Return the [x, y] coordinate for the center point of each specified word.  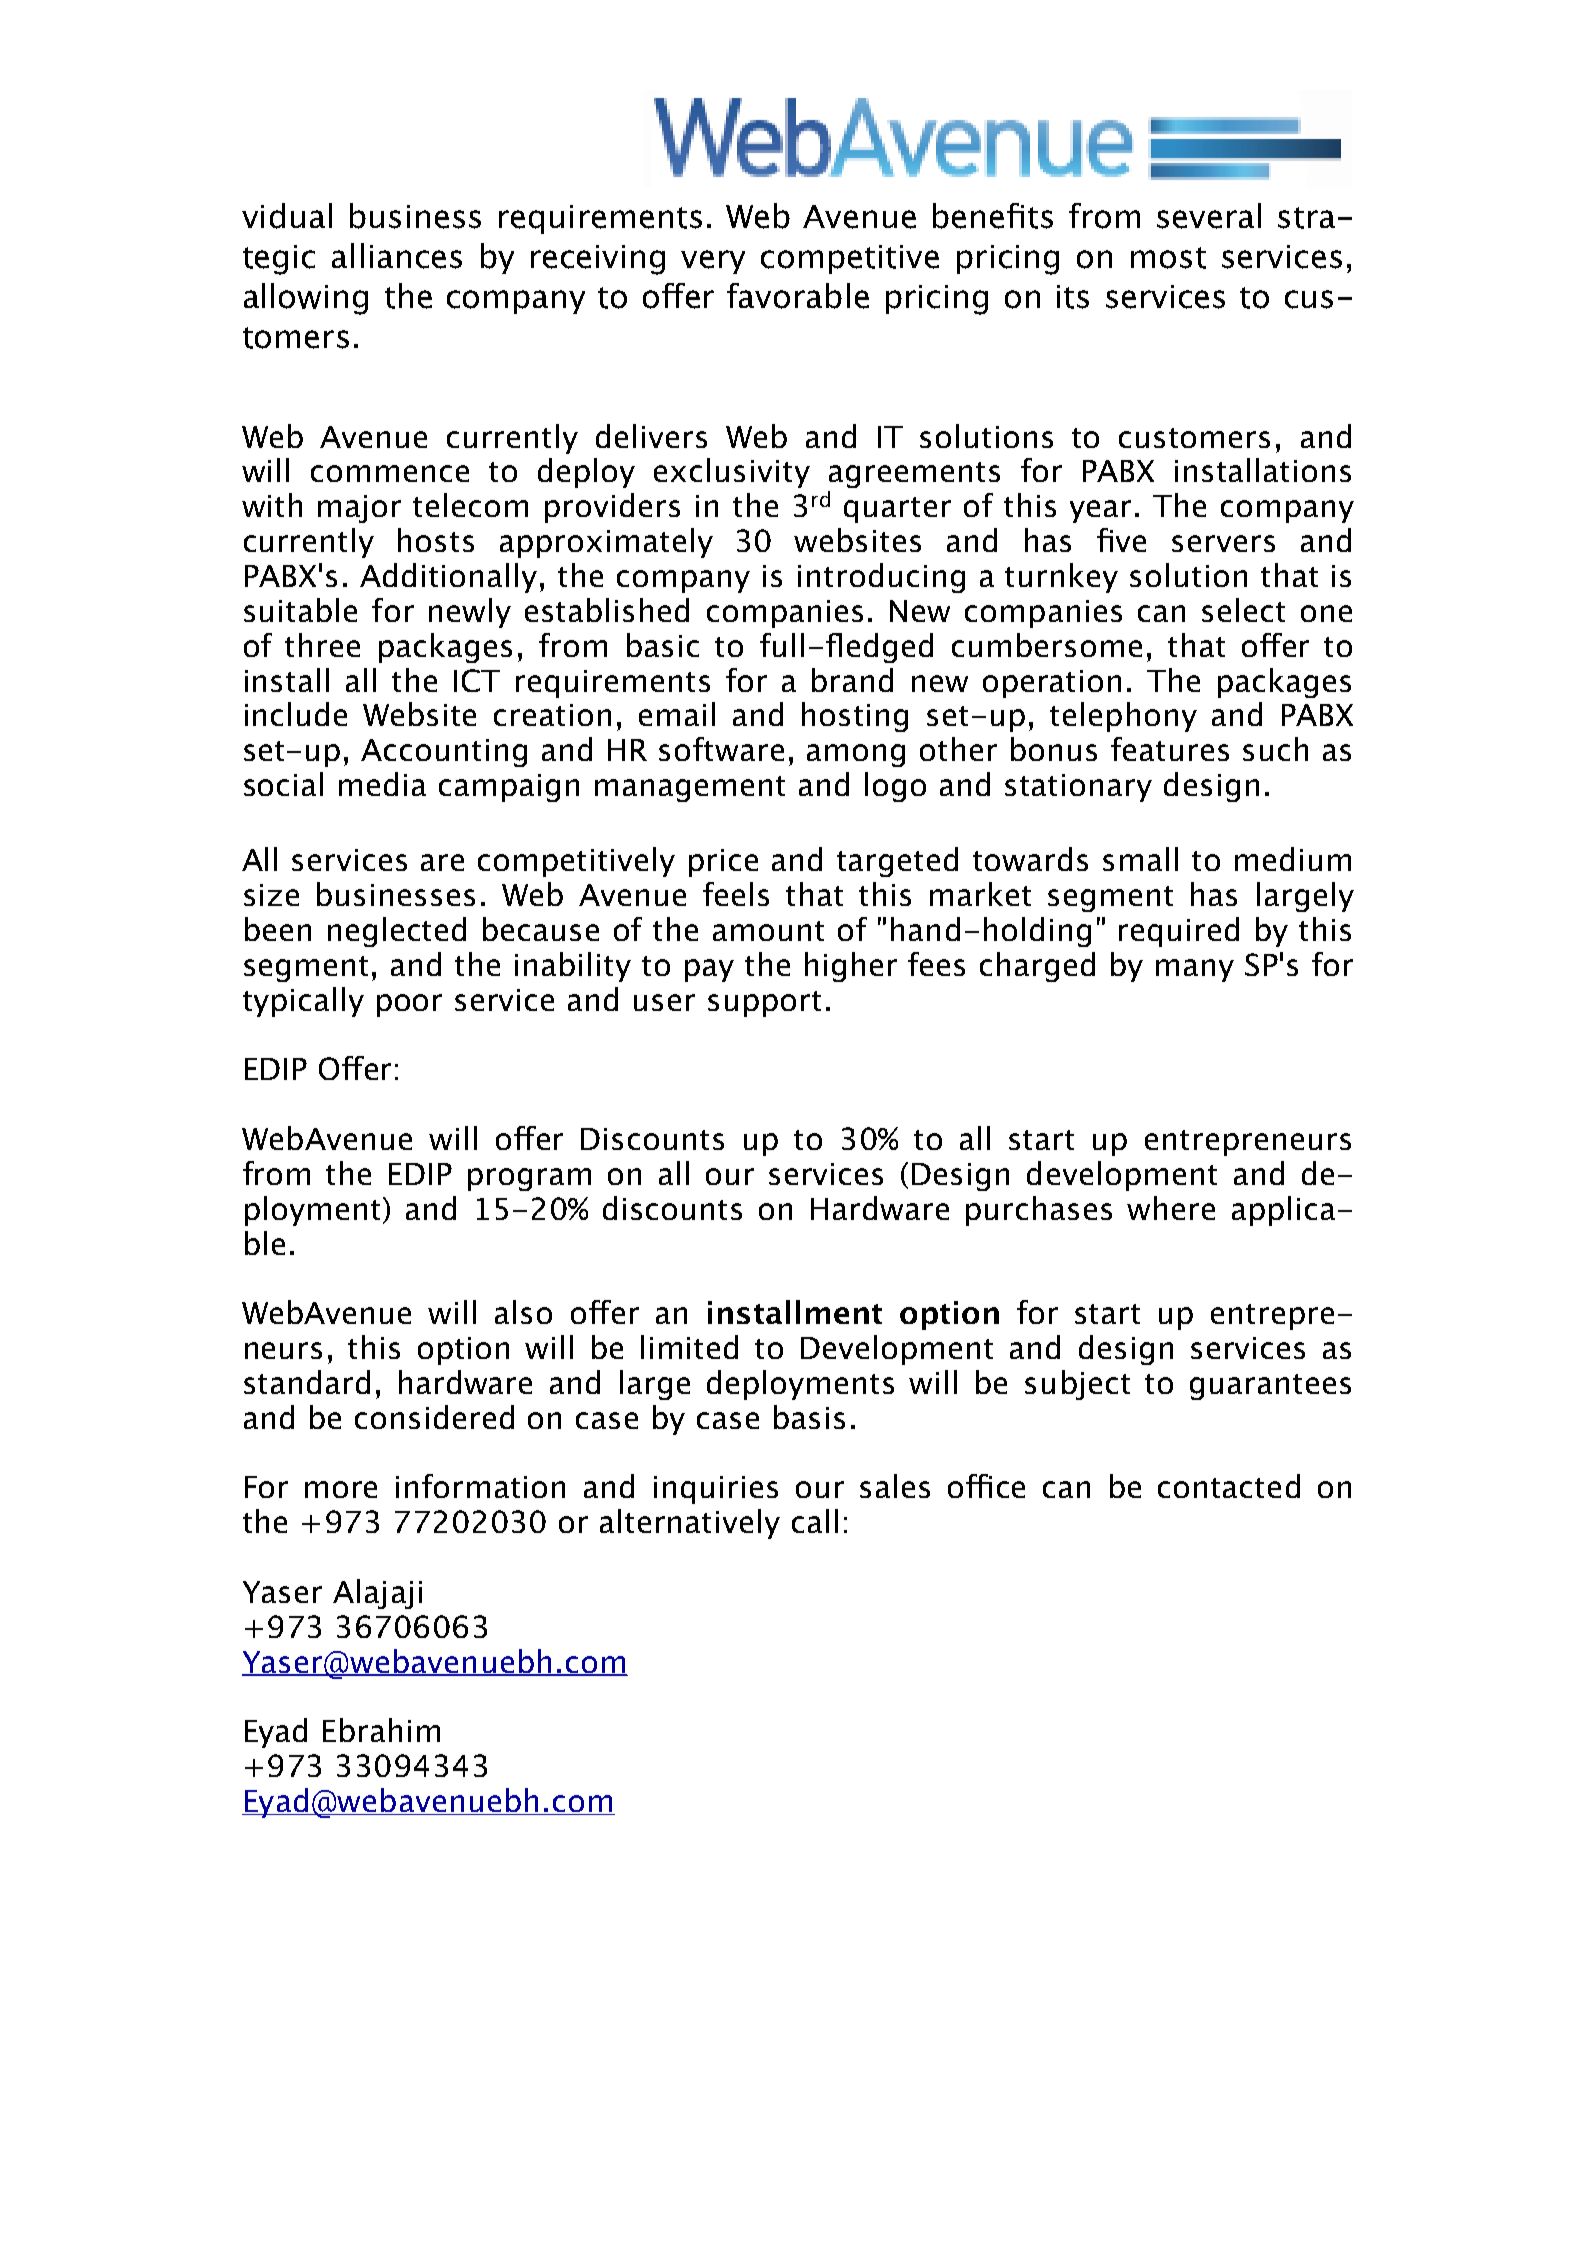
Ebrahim [381, 1730]
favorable [798, 296]
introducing [881, 578]
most [1168, 258]
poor [409, 1005]
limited [689, 1347]
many [1195, 970]
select [1243, 610]
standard [307, 1382]
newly [470, 613]
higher [851, 967]
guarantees [1270, 1387]
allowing [306, 299]
